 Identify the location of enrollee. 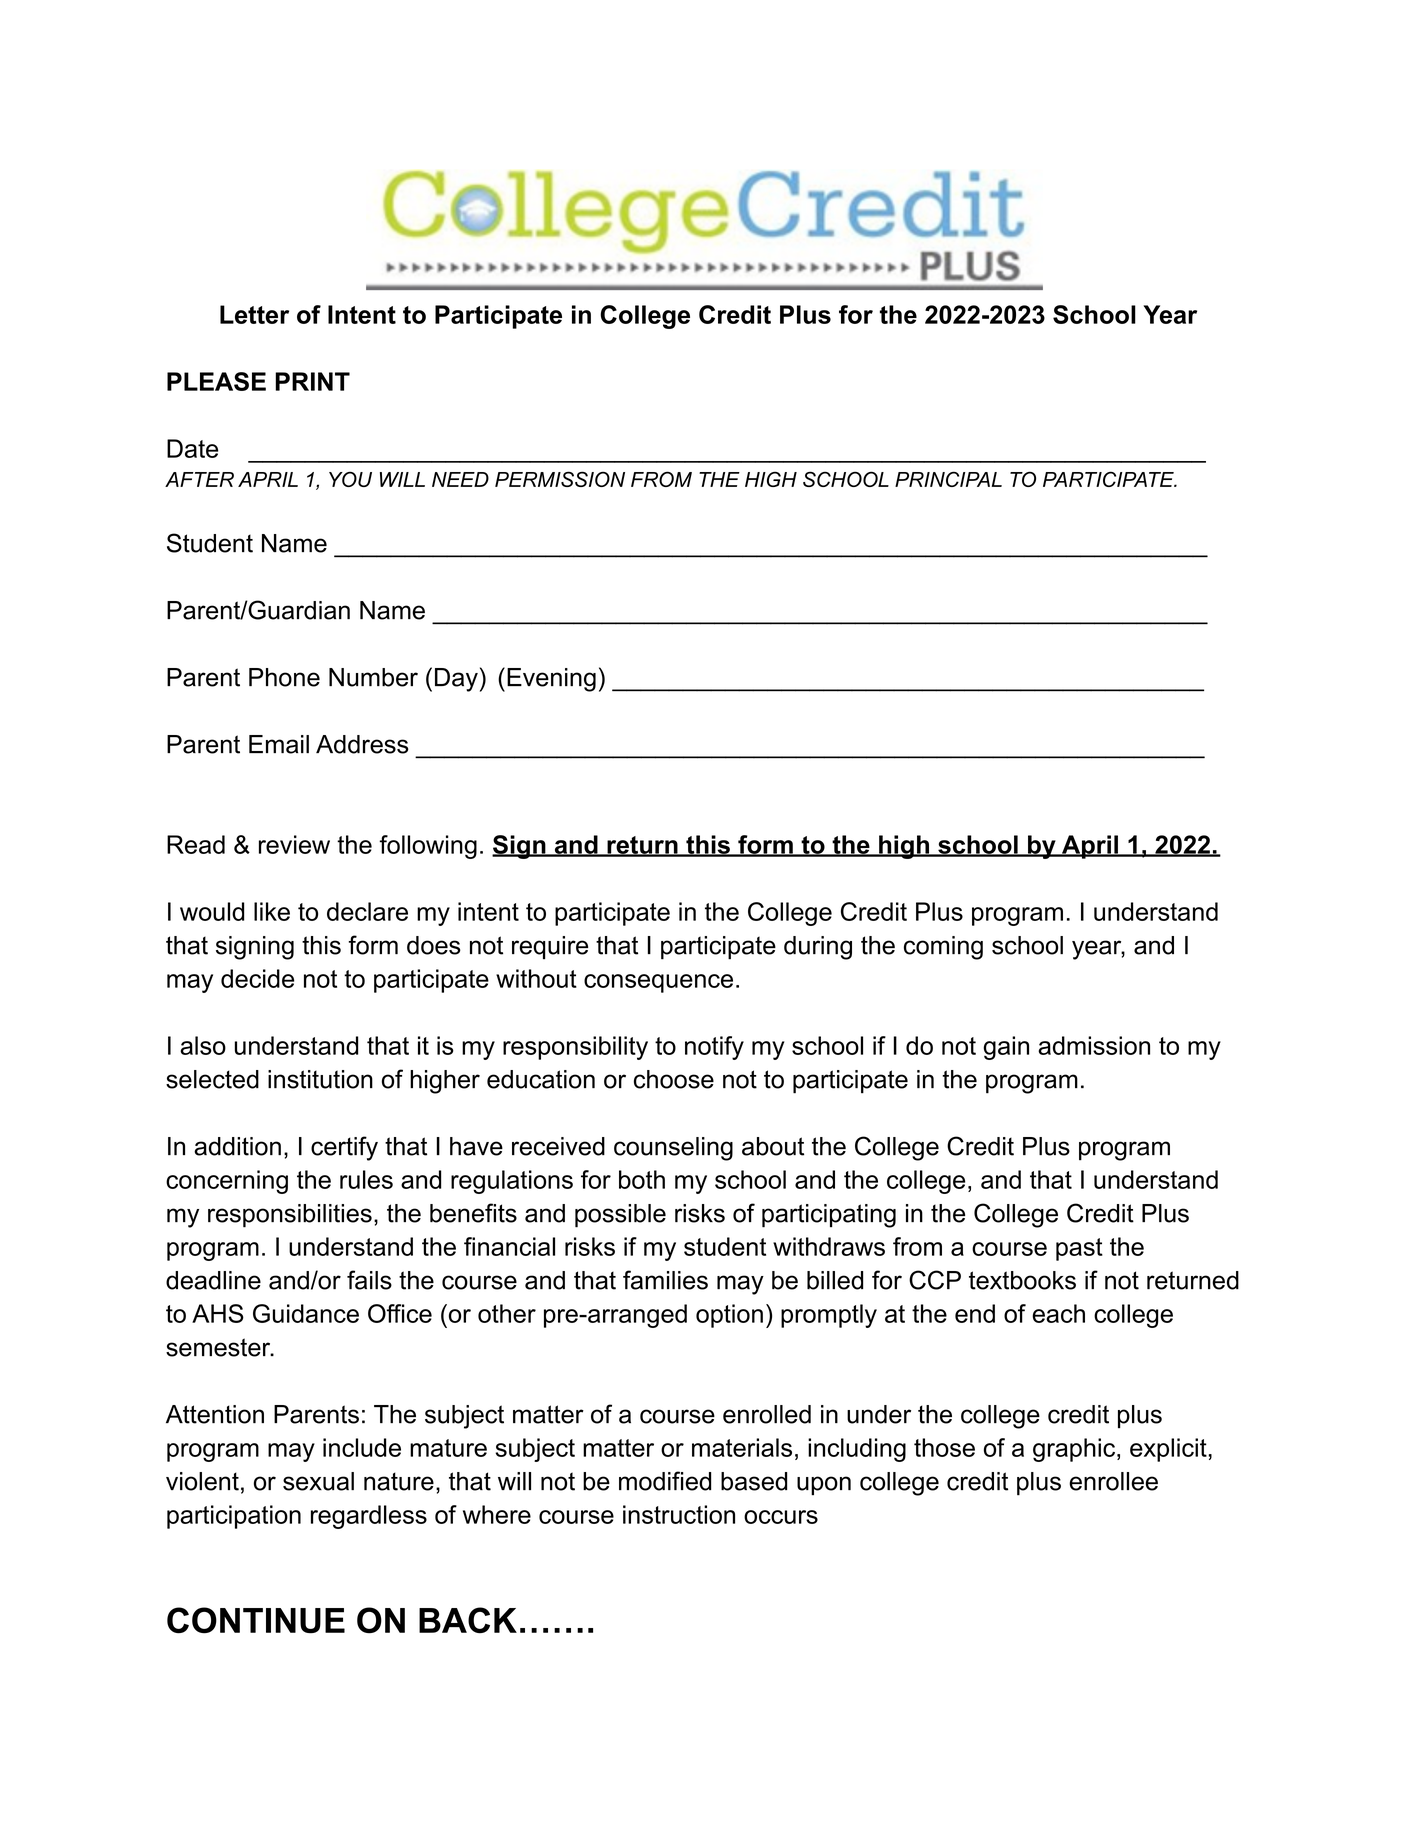
(1113, 1481).
